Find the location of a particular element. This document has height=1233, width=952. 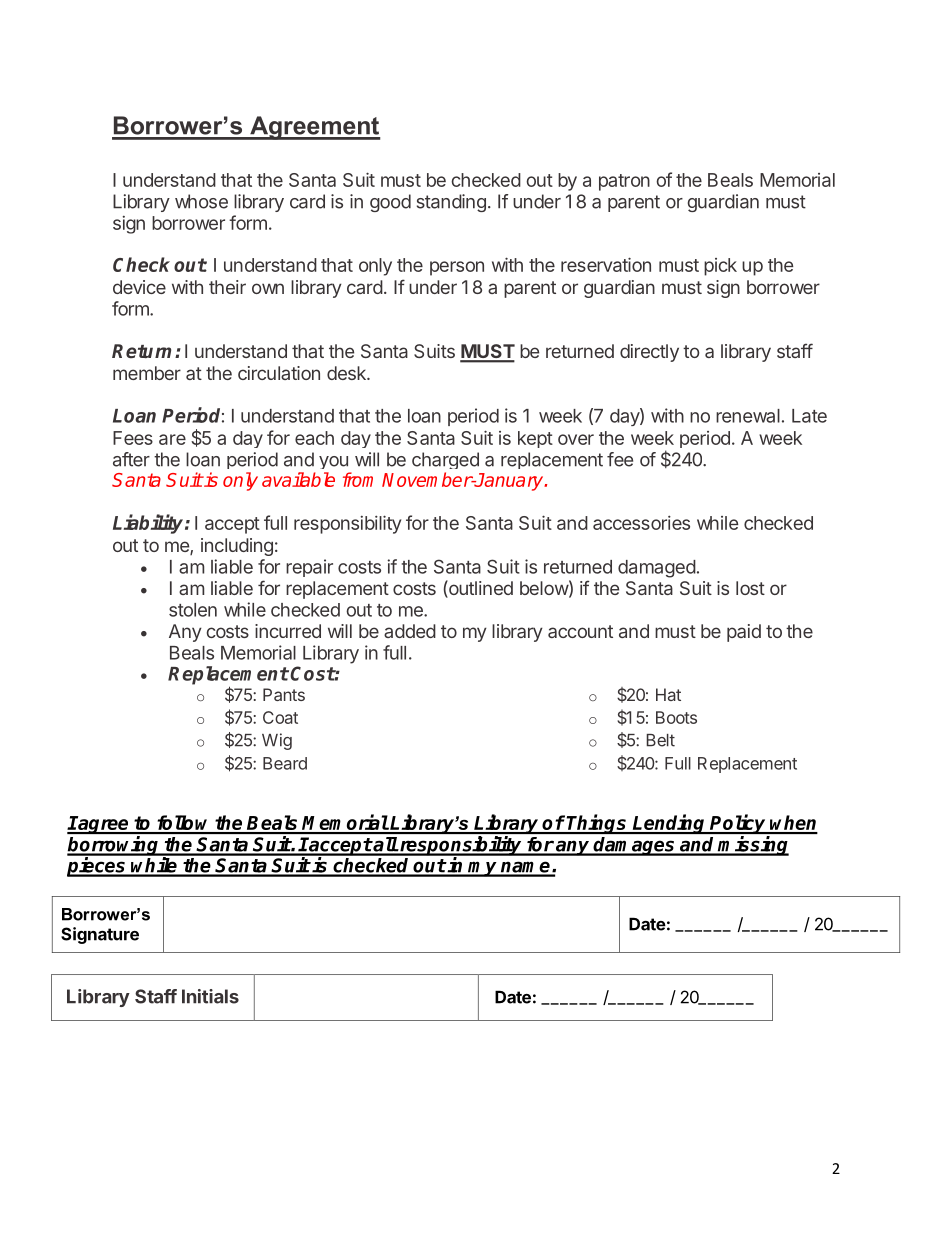

added is located at coordinates (410, 631).
